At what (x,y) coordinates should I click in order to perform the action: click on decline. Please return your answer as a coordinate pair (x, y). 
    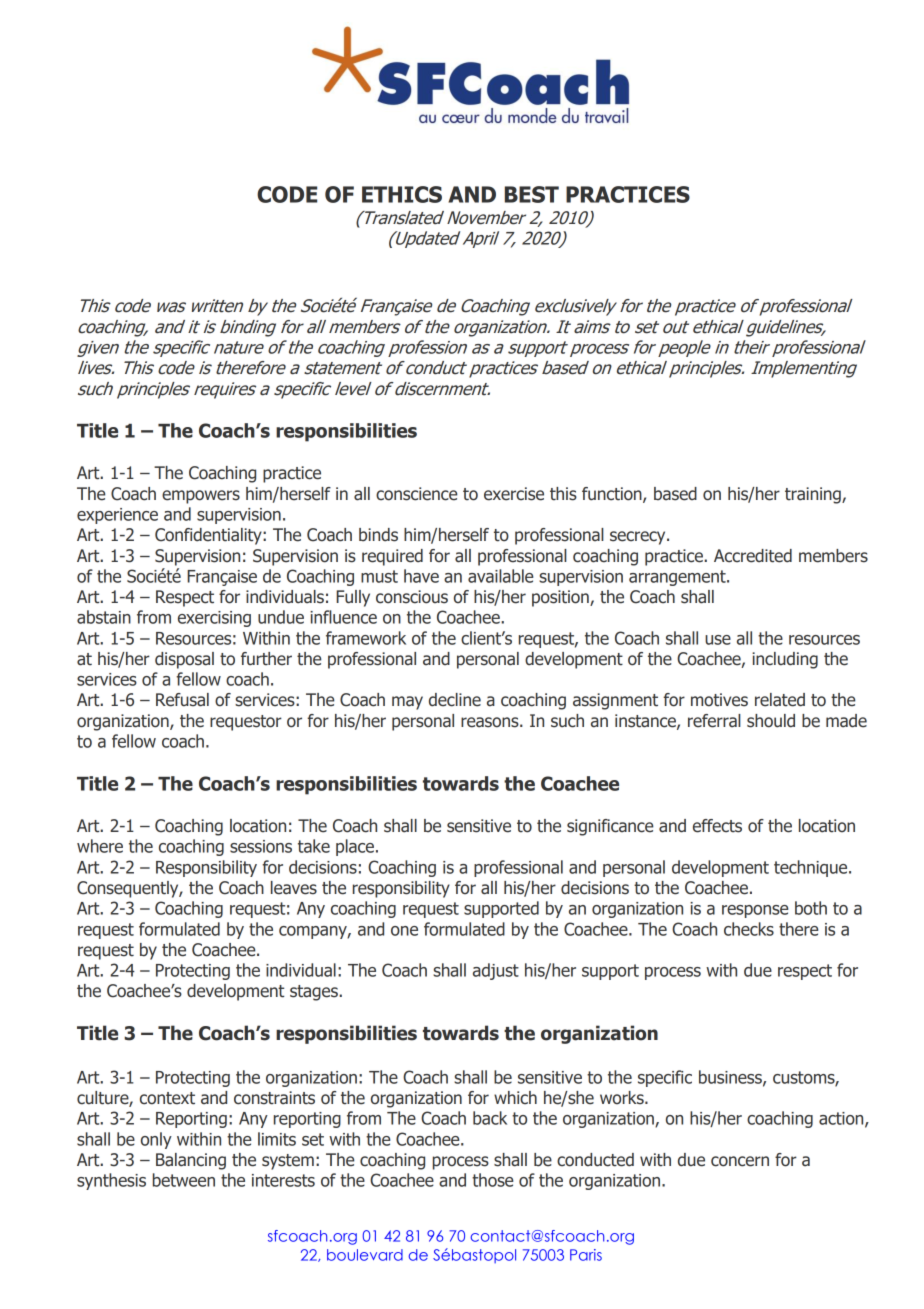
    Looking at the image, I should click on (455, 700).
